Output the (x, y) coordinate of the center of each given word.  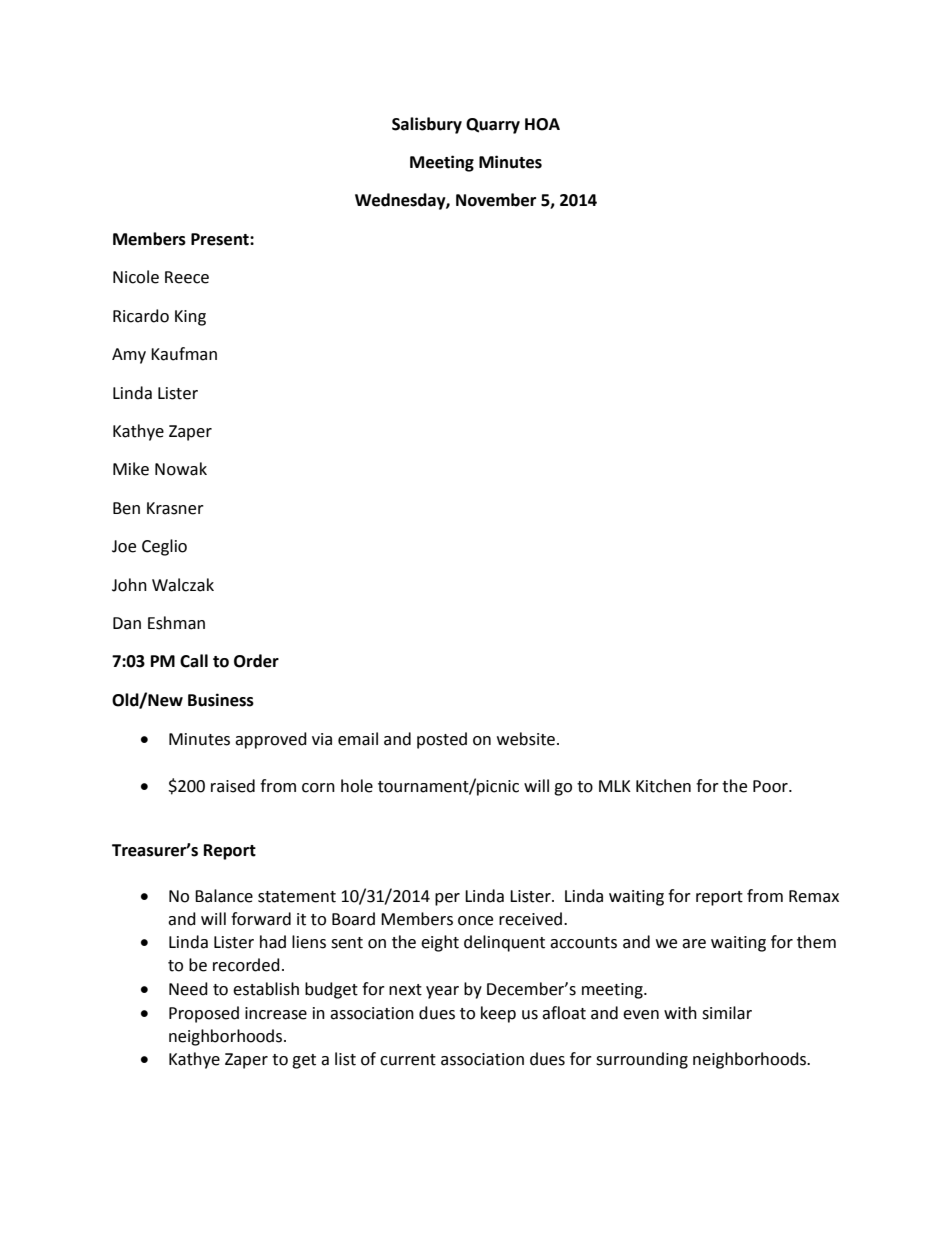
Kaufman (184, 354)
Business (221, 700)
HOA (542, 124)
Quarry (493, 126)
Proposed (204, 1014)
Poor (771, 786)
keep (498, 1014)
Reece (187, 277)
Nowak (181, 469)
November (496, 200)
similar (727, 1013)
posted (442, 740)
